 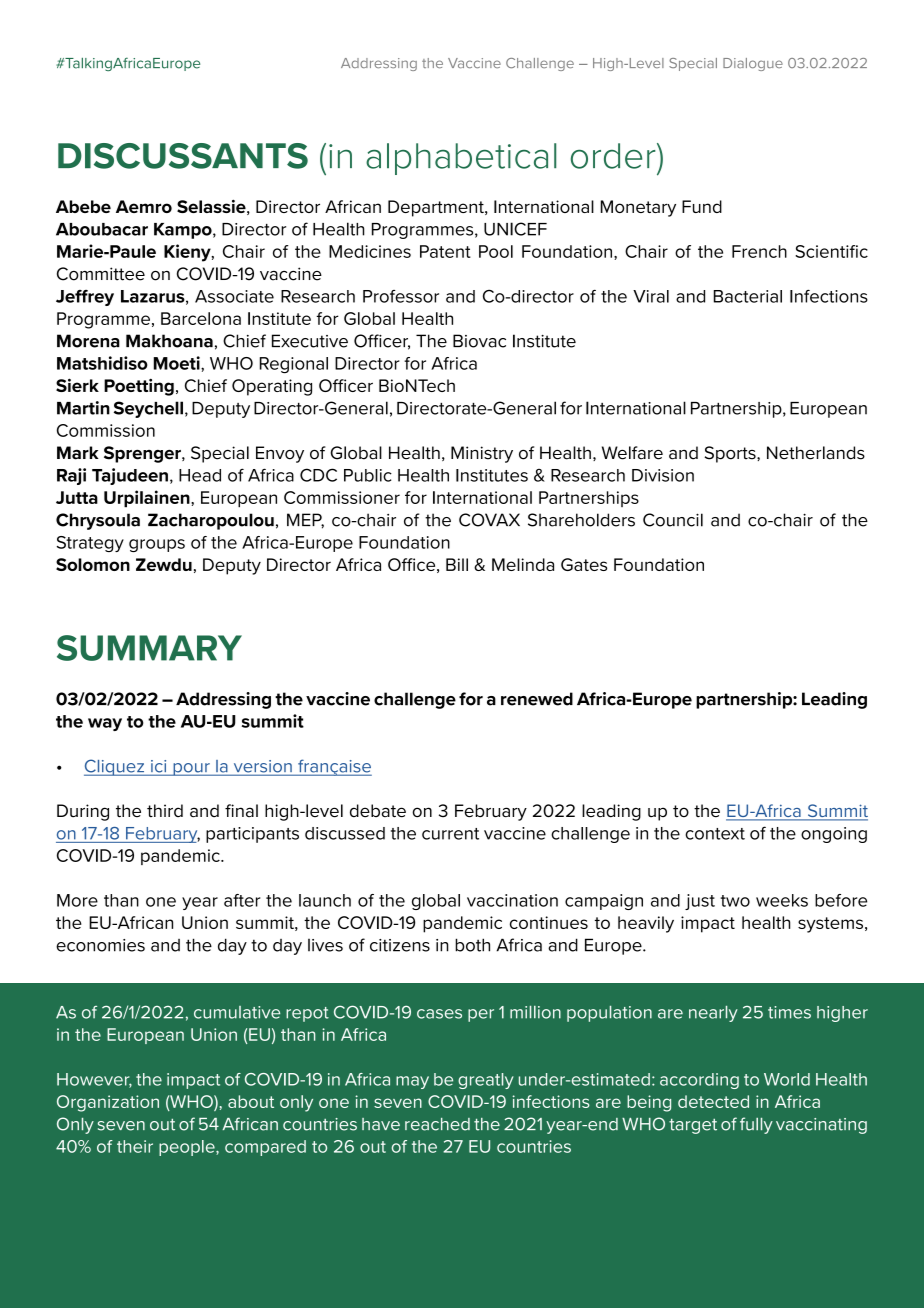 What do you see at coordinates (201, 318) in the screenshot?
I see `Barcelona` at bounding box center [201, 318].
